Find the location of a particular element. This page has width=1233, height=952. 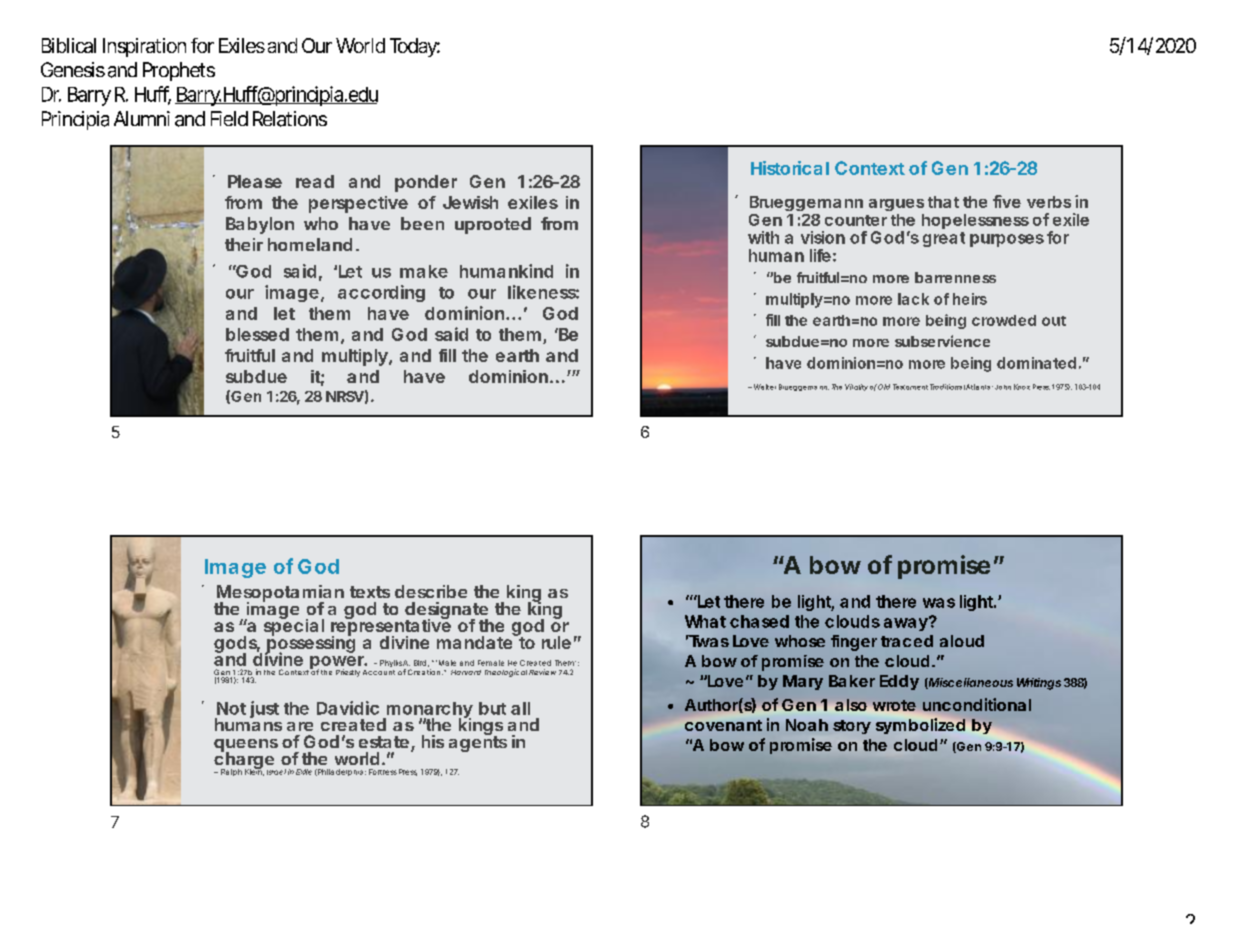

Vitality is located at coordinates (856, 387).
